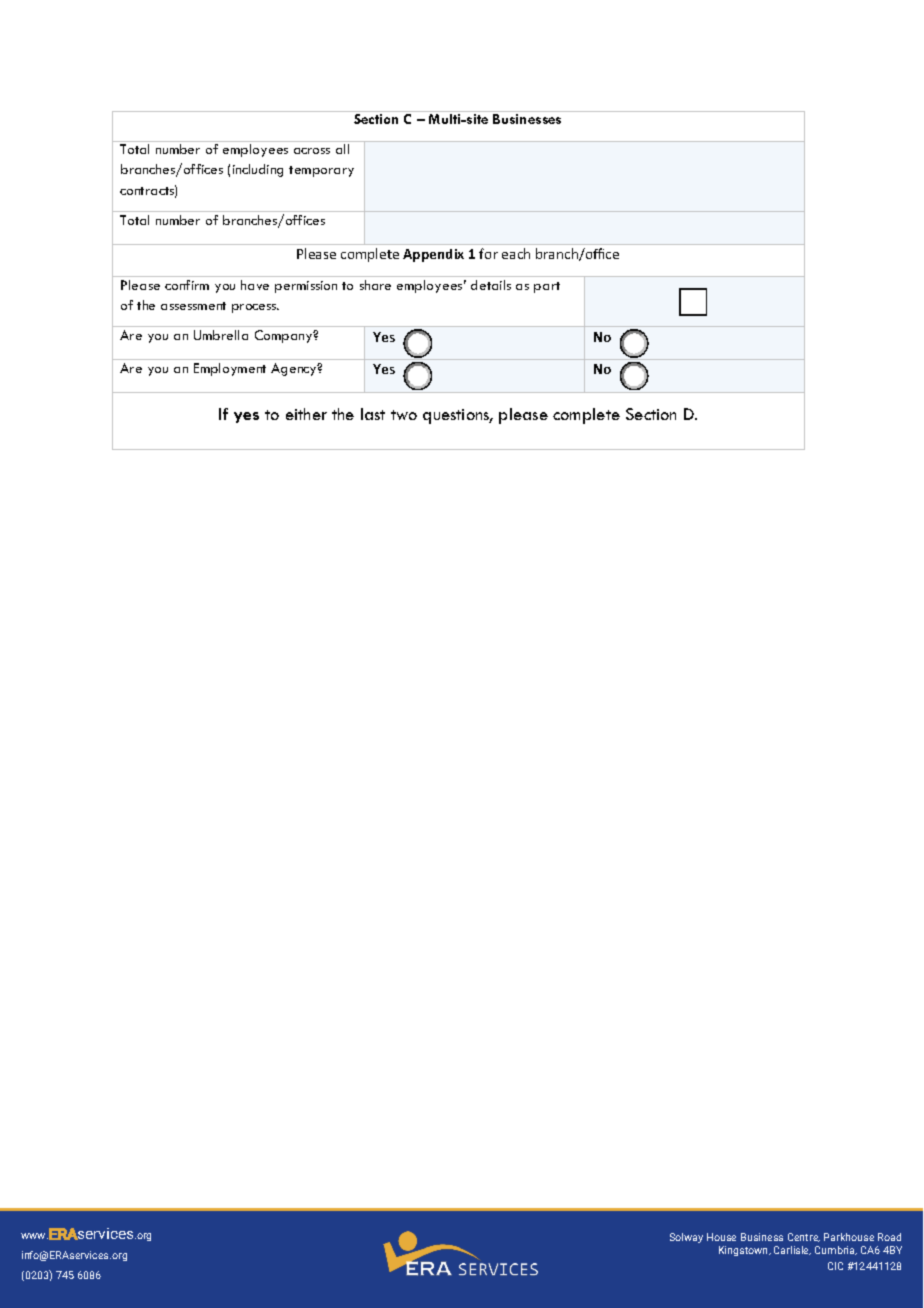 This screenshot has width=924, height=1308. Describe the element at coordinates (836, 1250) in the screenshot. I see `Cumbria` at that location.
